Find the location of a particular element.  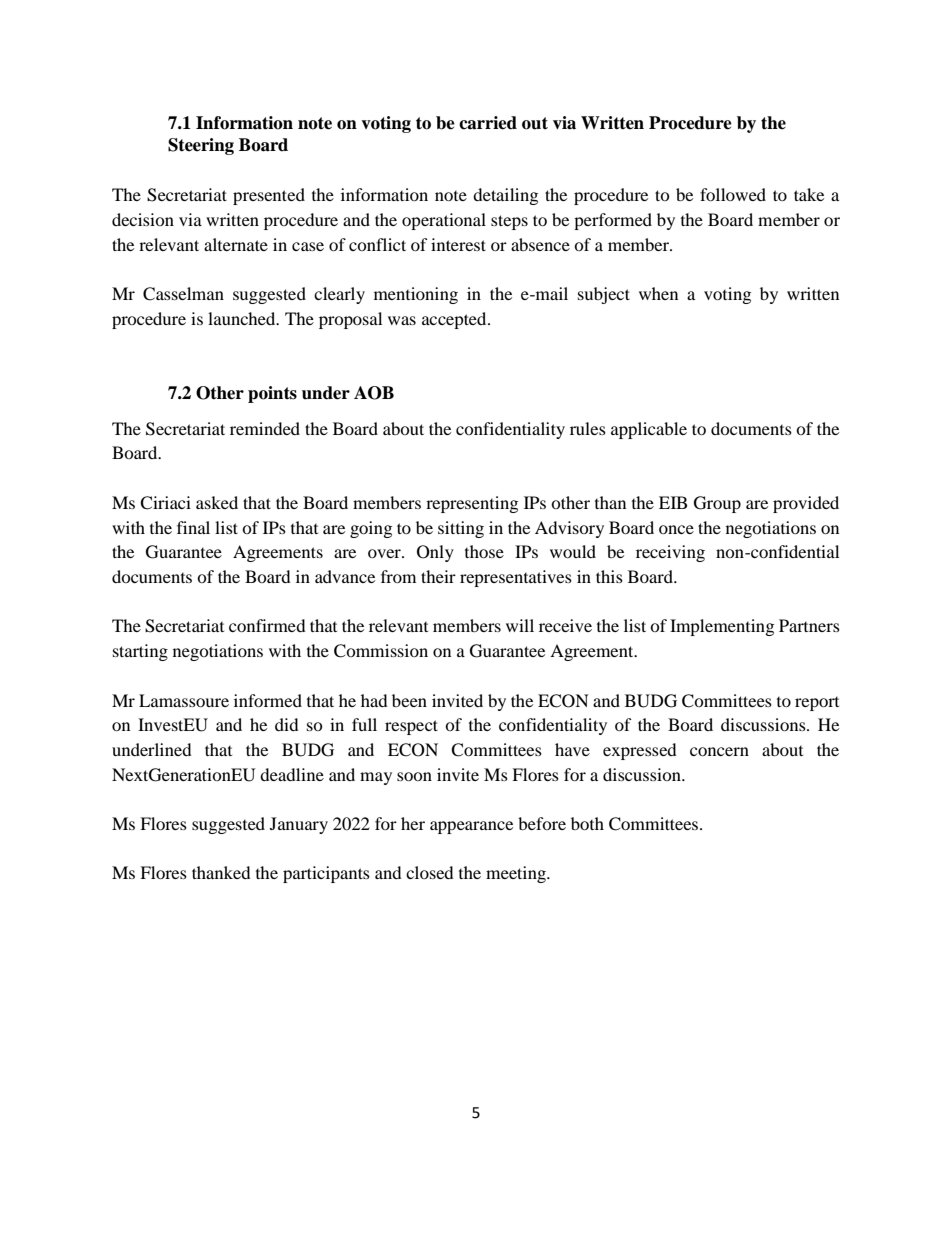

applicable is located at coordinates (649, 430).
